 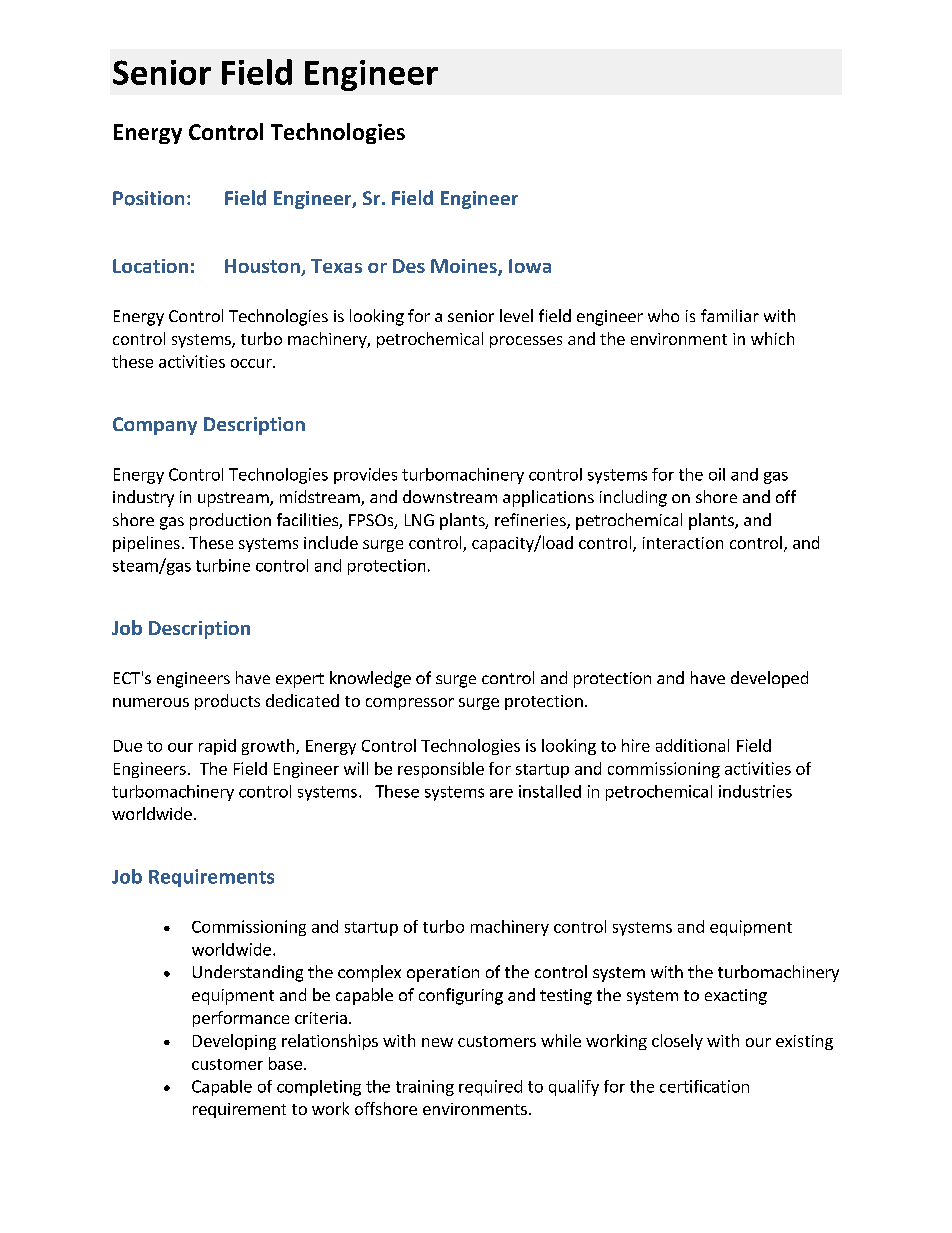 What do you see at coordinates (755, 791) in the screenshot?
I see `industries` at bounding box center [755, 791].
